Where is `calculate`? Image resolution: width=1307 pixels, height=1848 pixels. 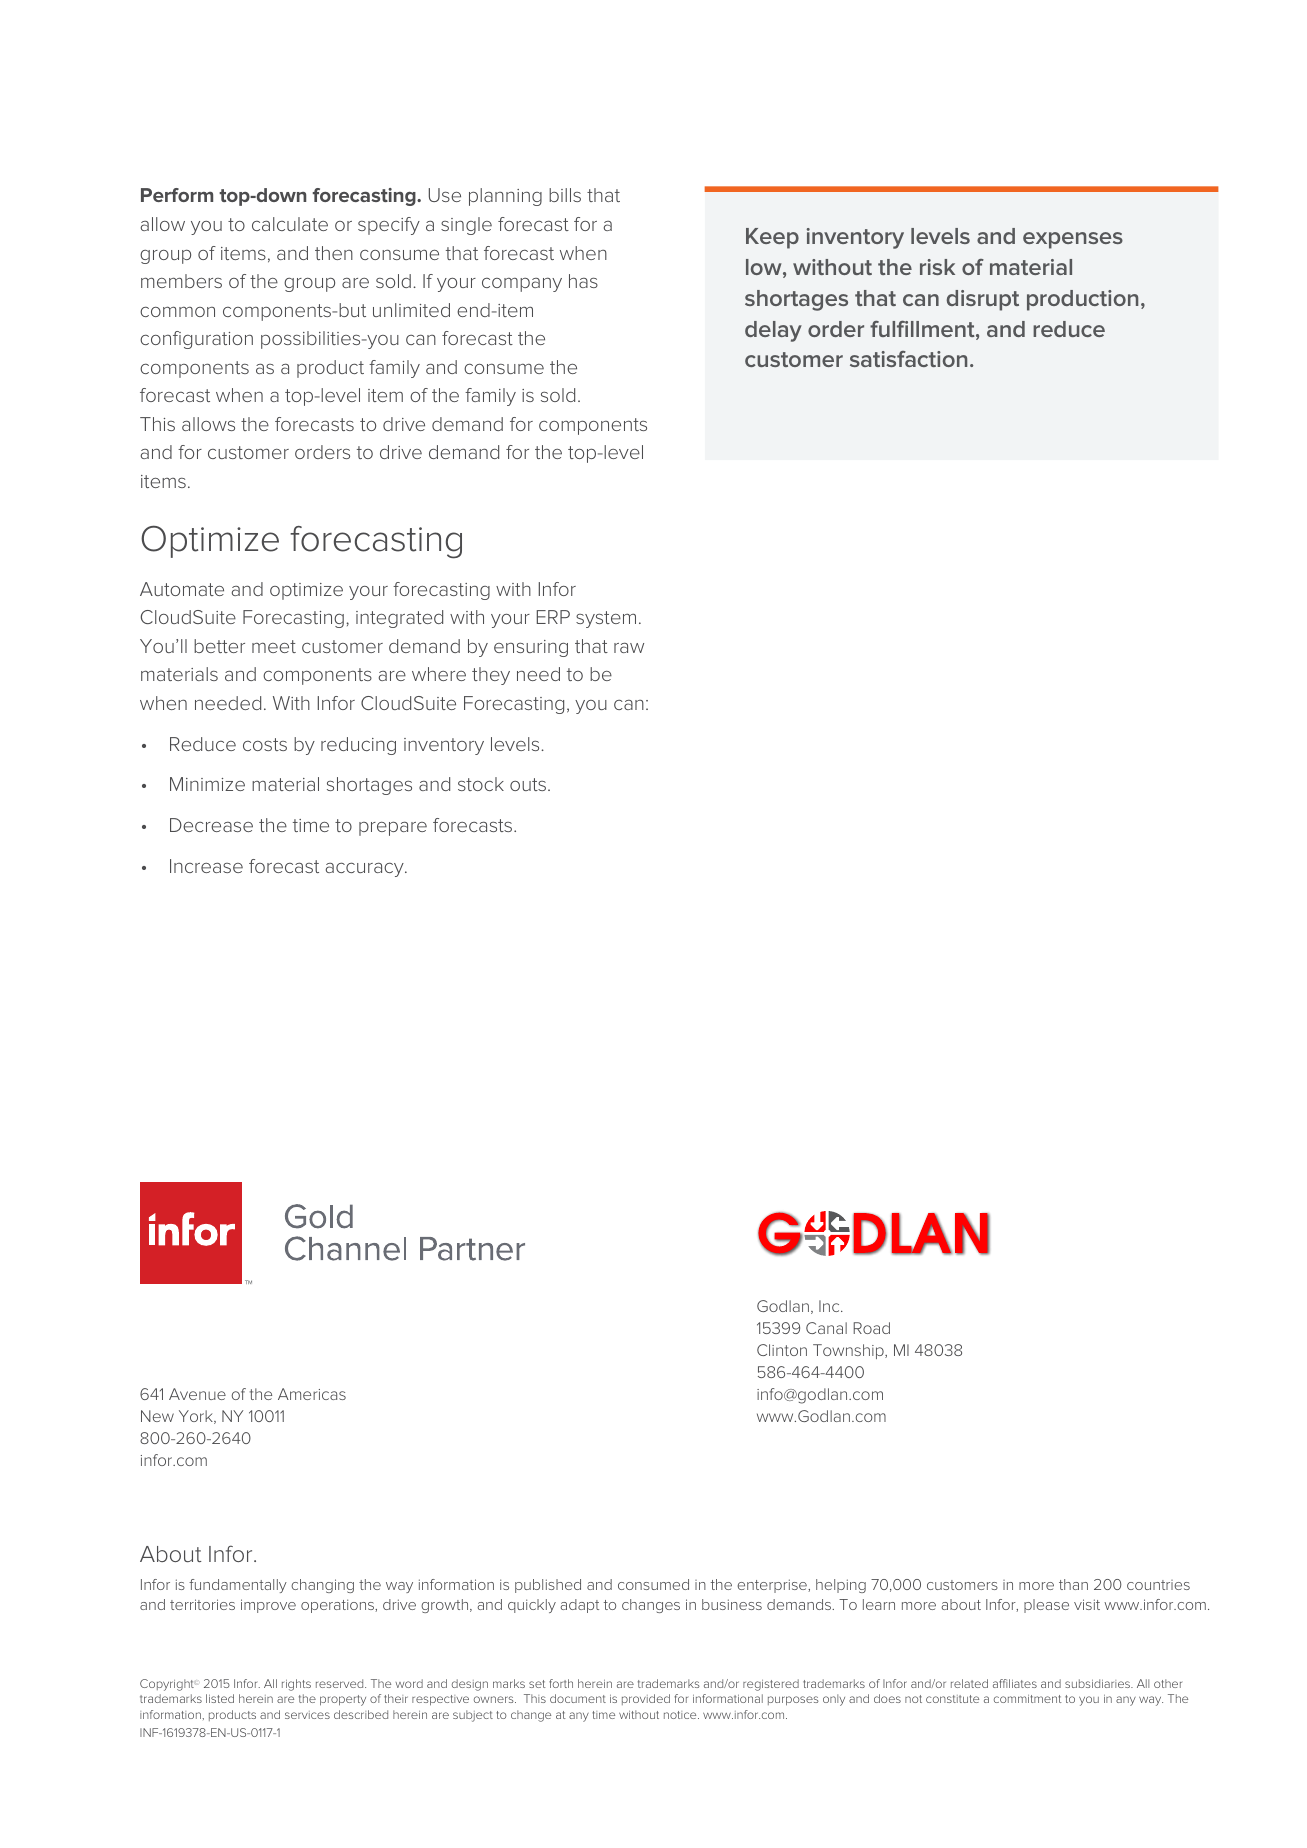 calculate is located at coordinates (290, 224).
